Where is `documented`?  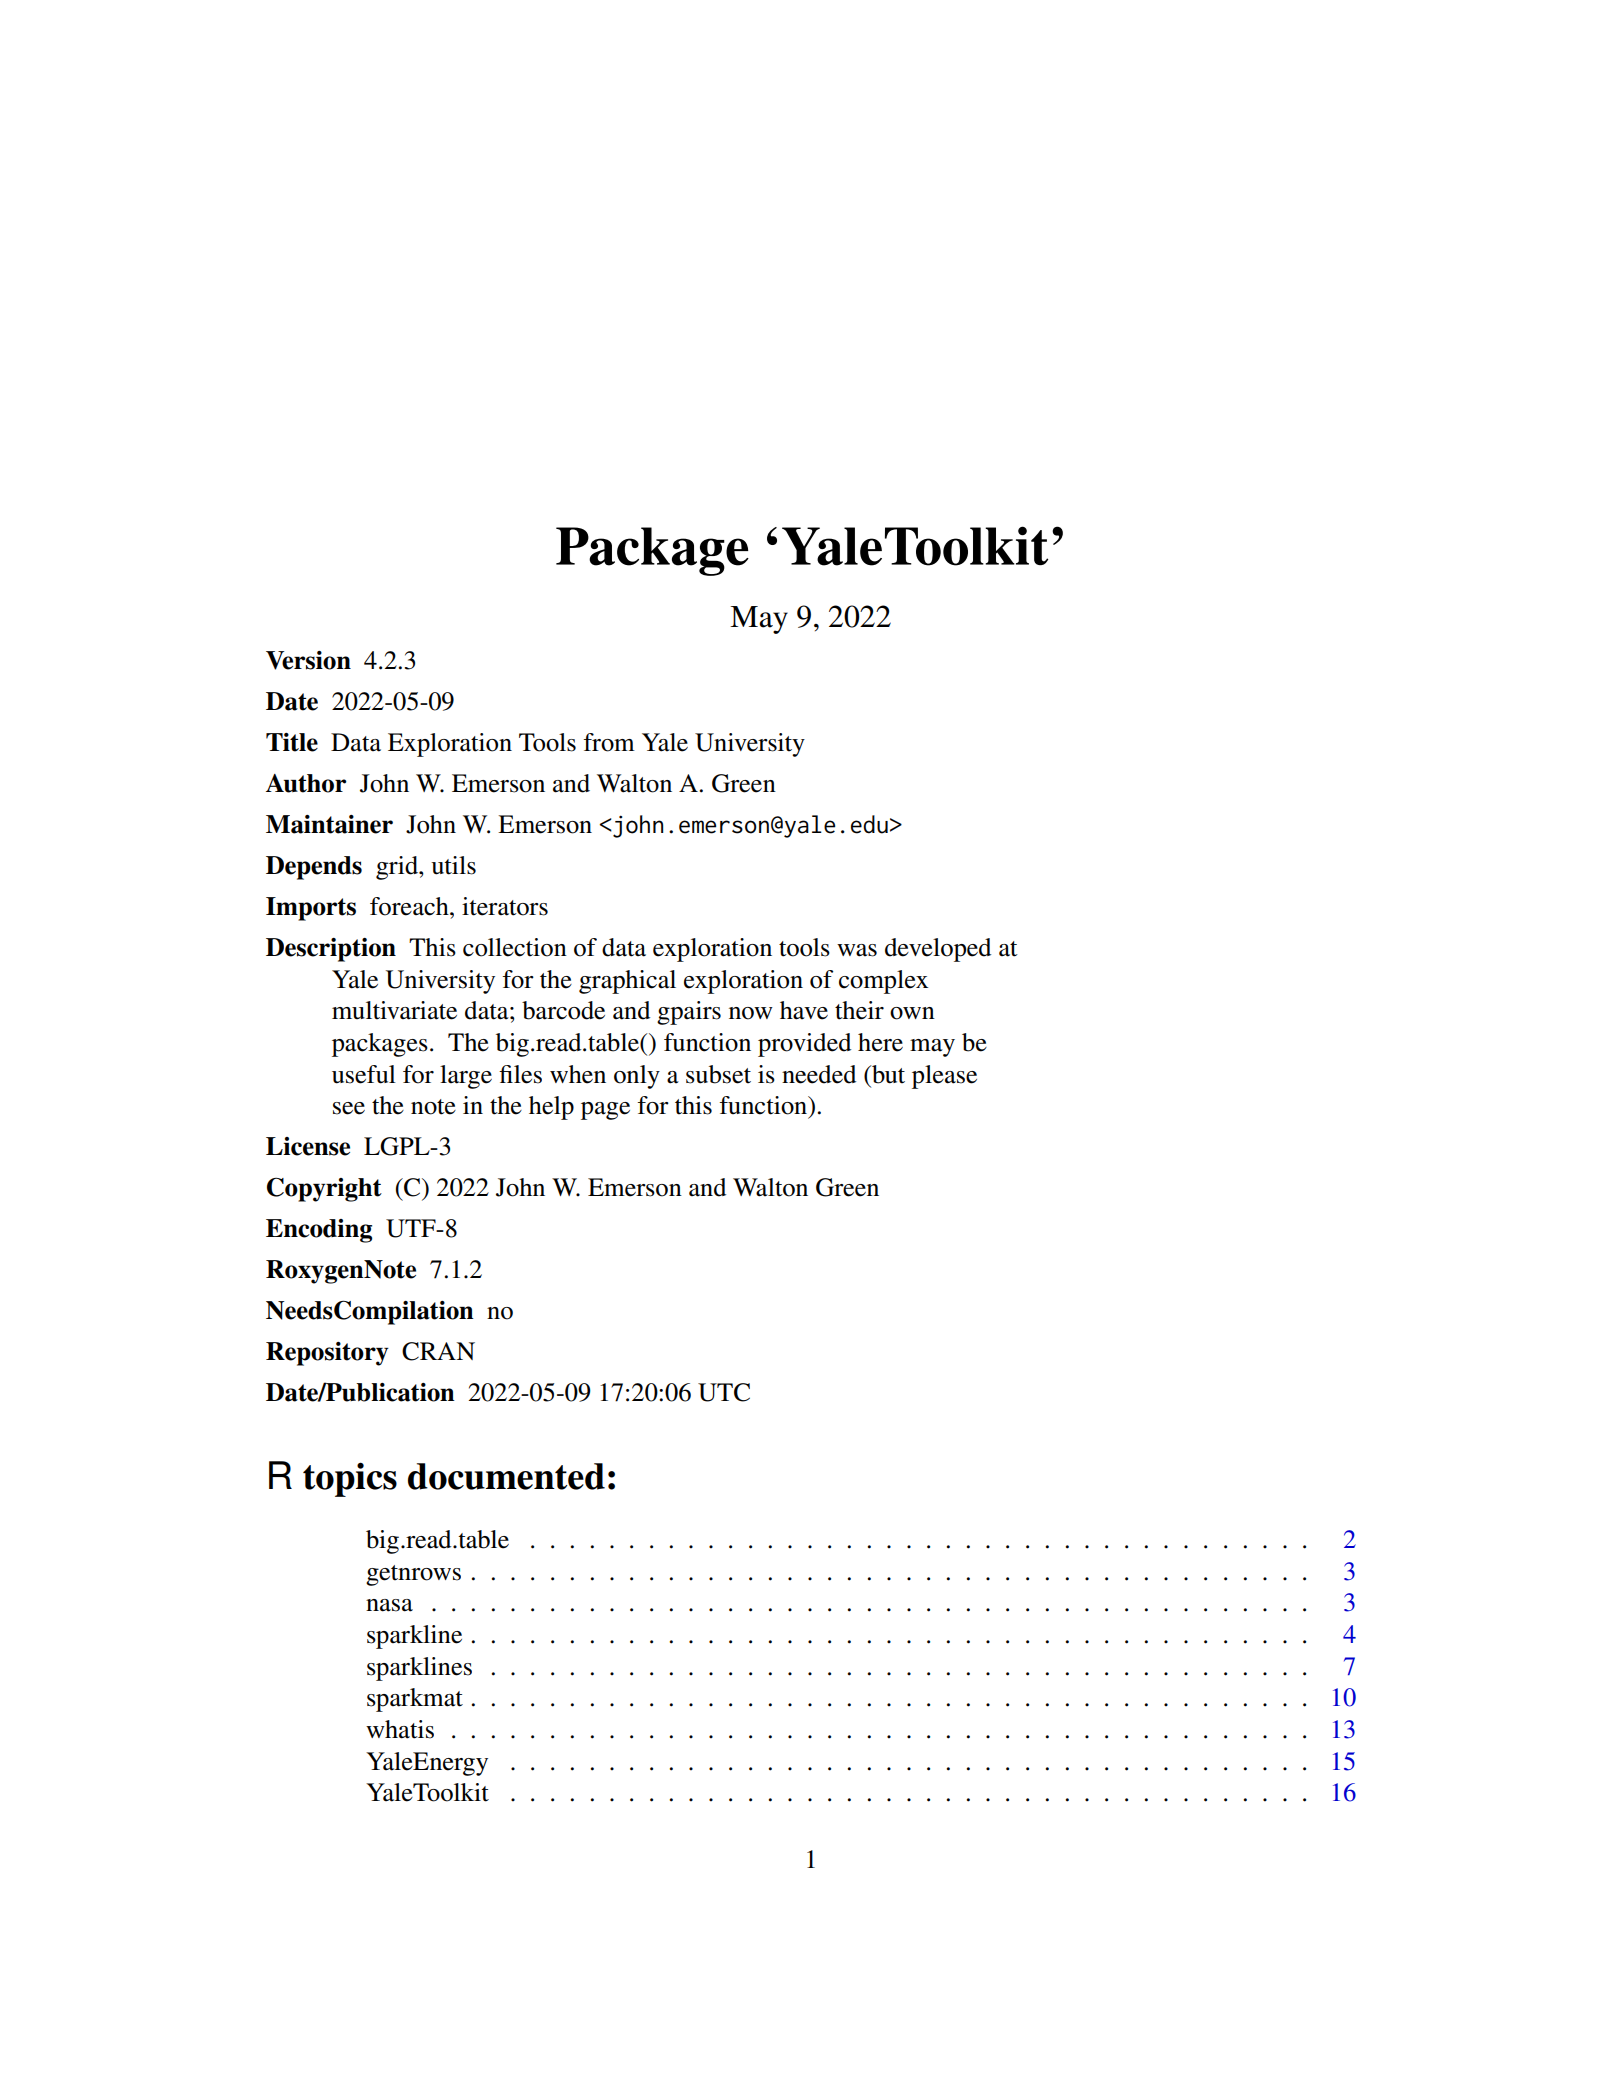 documented is located at coordinates (506, 1476).
